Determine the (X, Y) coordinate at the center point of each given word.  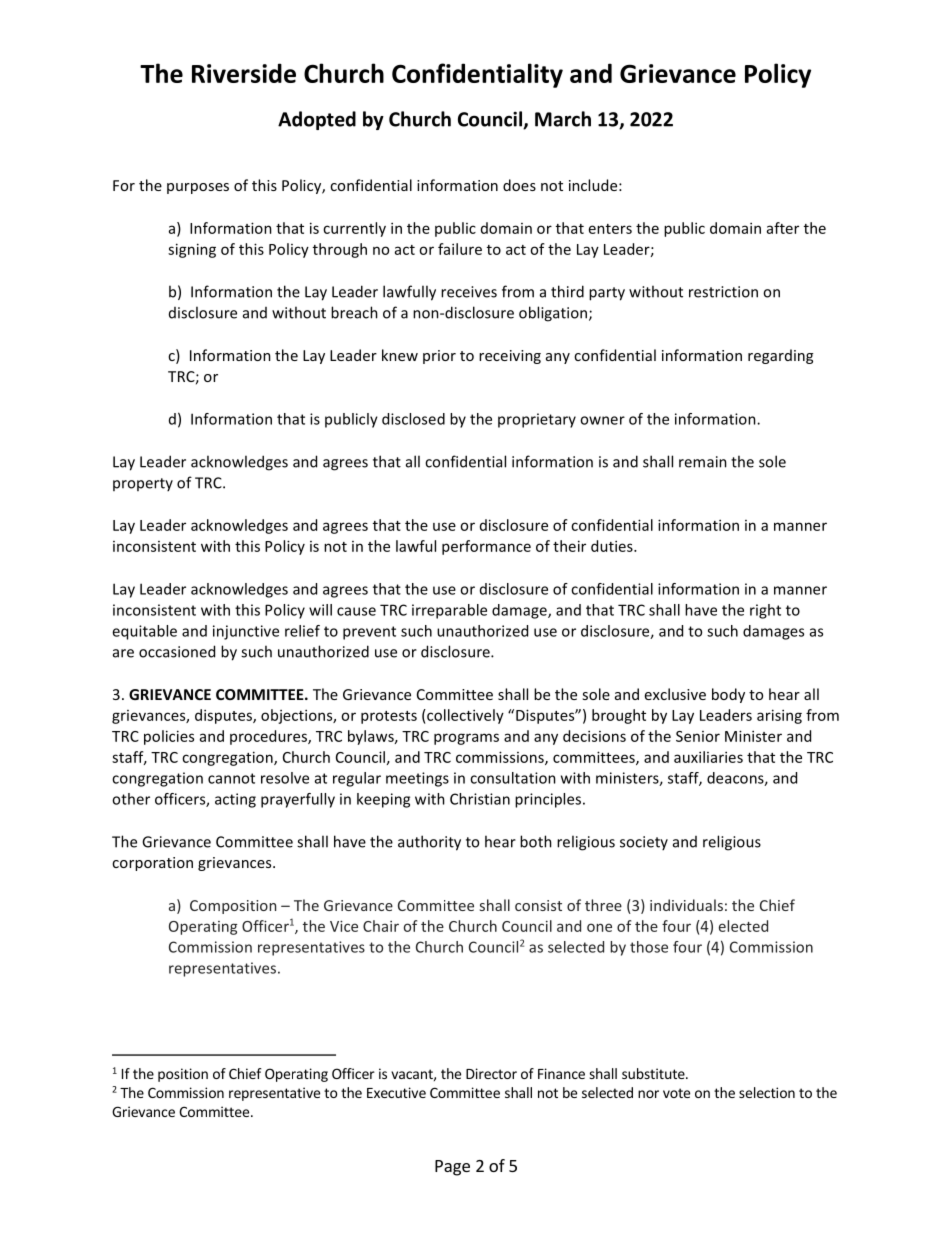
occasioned (177, 651)
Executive (396, 1092)
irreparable (449, 611)
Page (452, 1168)
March (563, 119)
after (783, 228)
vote (676, 1093)
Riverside (244, 73)
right (765, 611)
